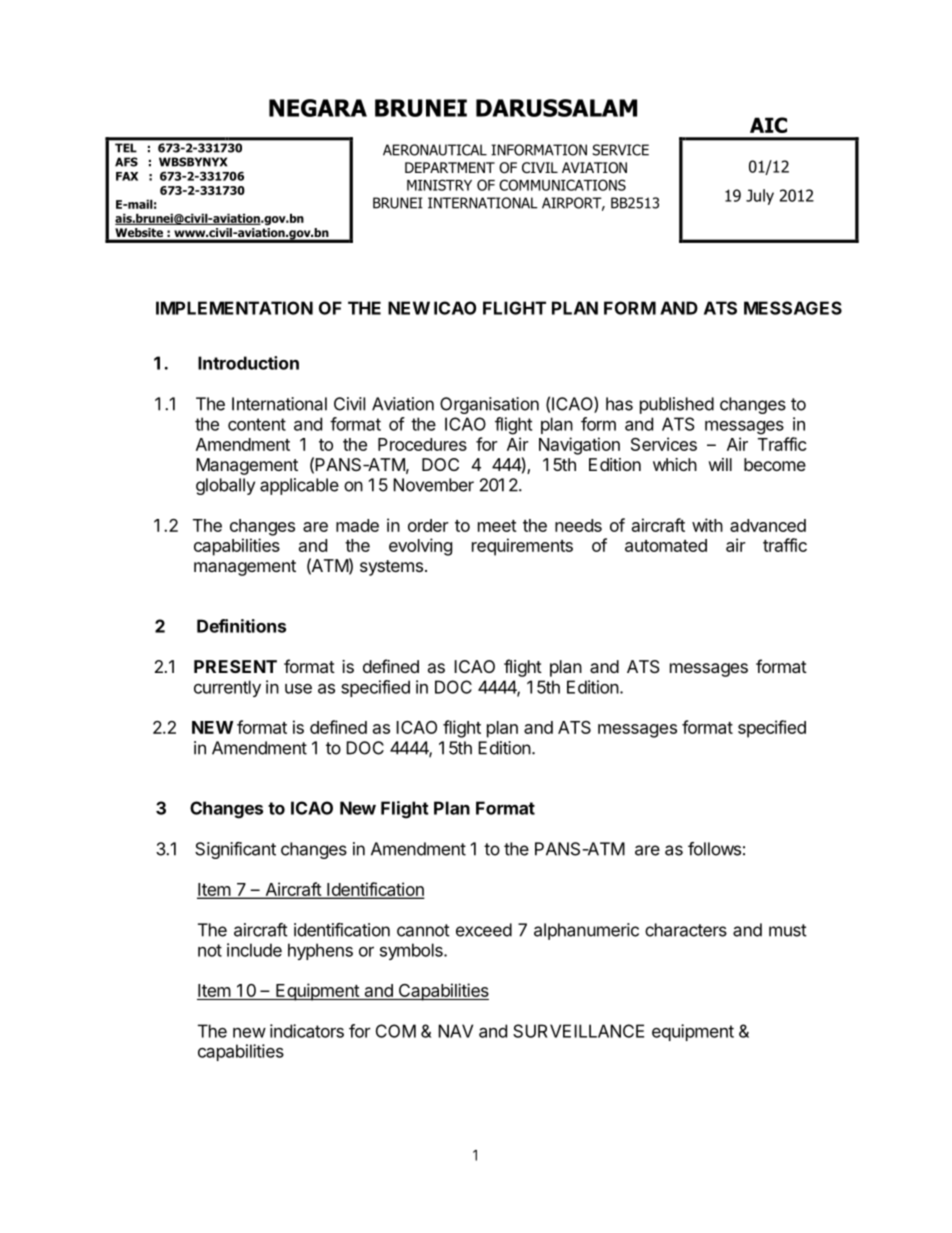 This page has width=952, height=1233. What do you see at coordinates (760, 197) in the page?
I see `July` at bounding box center [760, 197].
